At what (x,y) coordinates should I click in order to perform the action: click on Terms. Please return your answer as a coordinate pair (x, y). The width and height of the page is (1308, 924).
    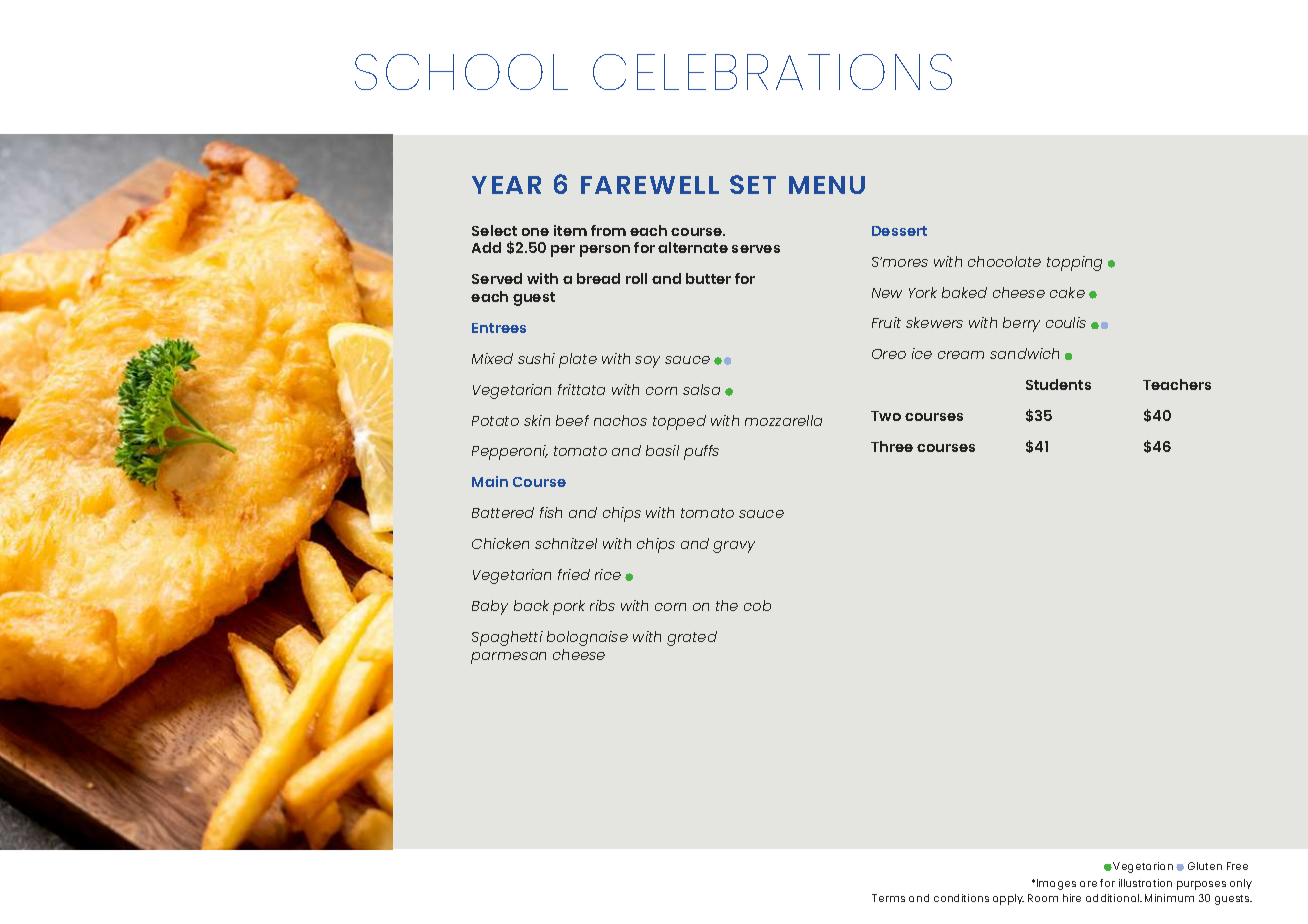
    Looking at the image, I should click on (888, 898).
